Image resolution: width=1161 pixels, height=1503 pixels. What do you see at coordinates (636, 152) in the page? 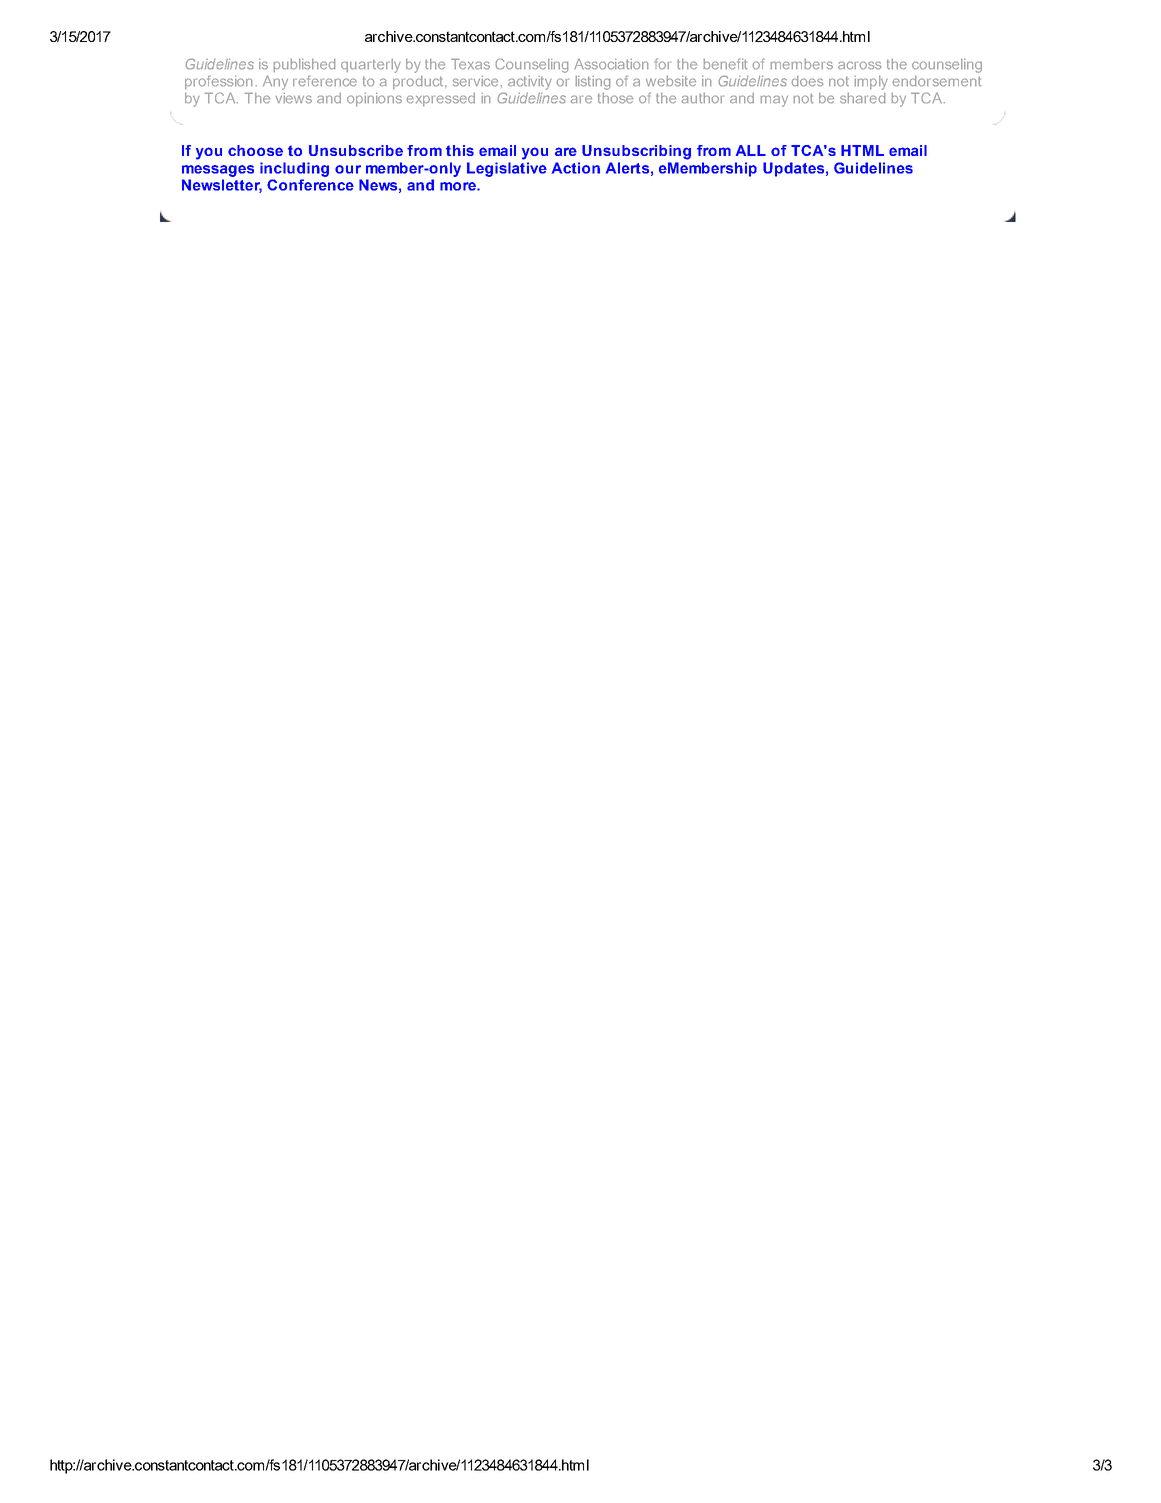
I see `Unsubscribing` at bounding box center [636, 152].
